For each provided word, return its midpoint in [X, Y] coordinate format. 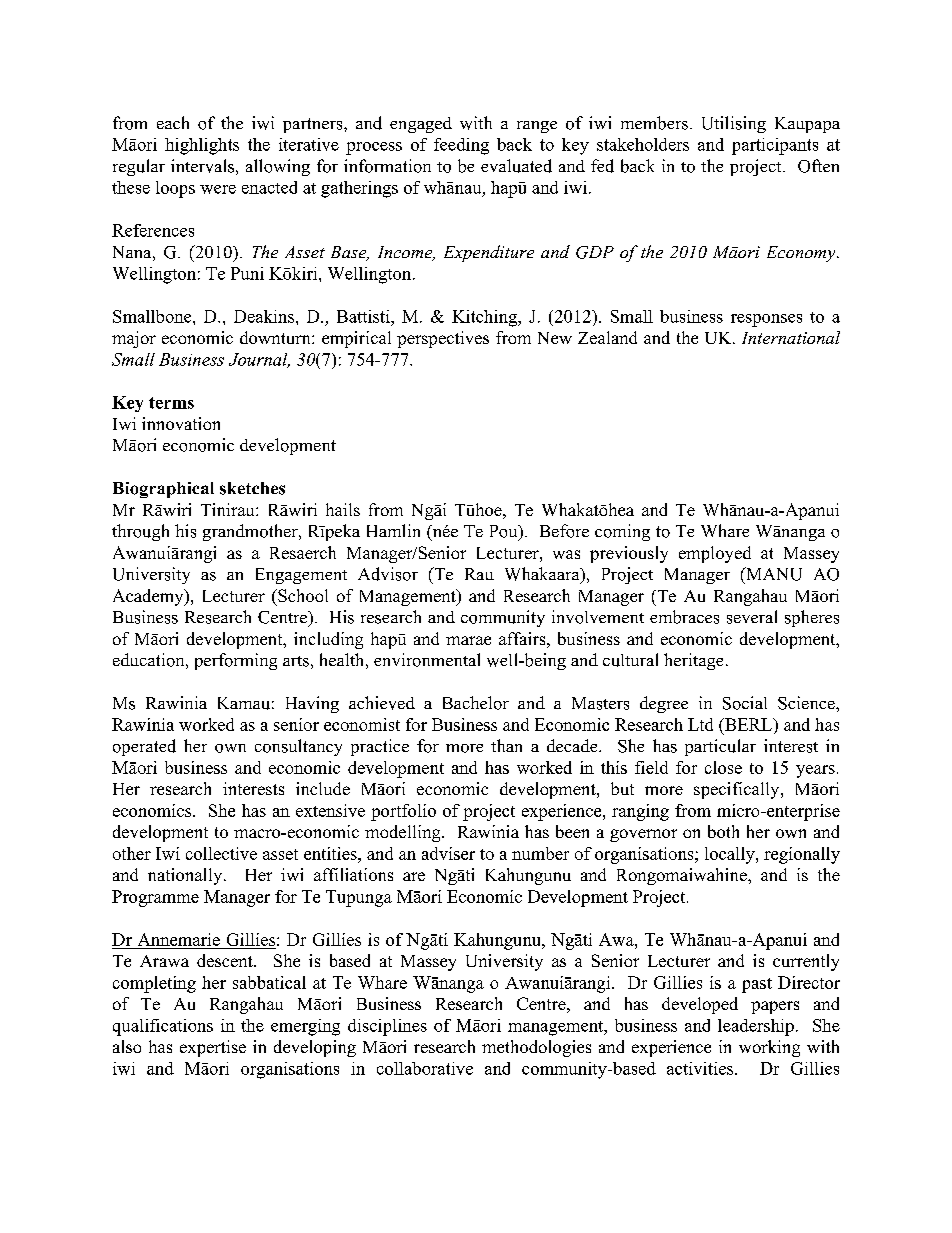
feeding [461, 146]
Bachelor [476, 703]
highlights [202, 146]
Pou [505, 532]
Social [745, 703]
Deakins [264, 316]
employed [715, 554]
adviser [448, 853]
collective [221, 853]
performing [236, 661]
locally [731, 855]
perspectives [443, 339]
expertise [213, 1048]
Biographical [163, 490]
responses [766, 320]
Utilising [734, 124]
